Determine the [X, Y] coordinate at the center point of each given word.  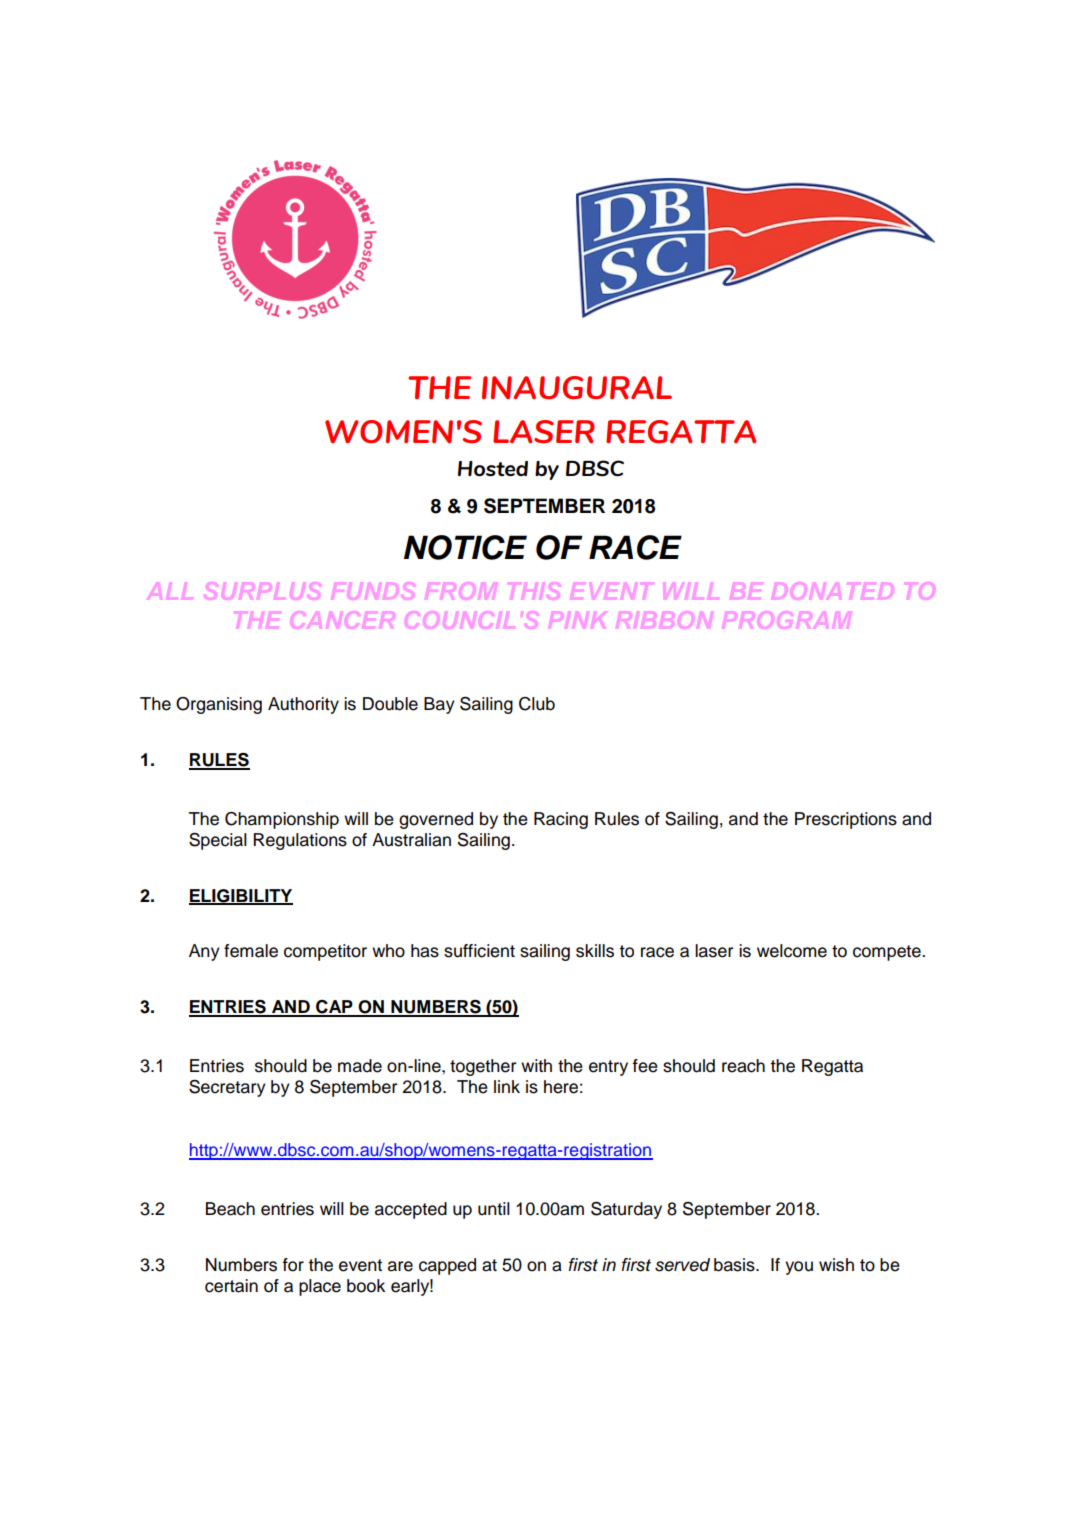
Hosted [493, 468]
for [293, 1265]
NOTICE [465, 547]
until [494, 1209]
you [799, 1268]
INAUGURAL [577, 387]
